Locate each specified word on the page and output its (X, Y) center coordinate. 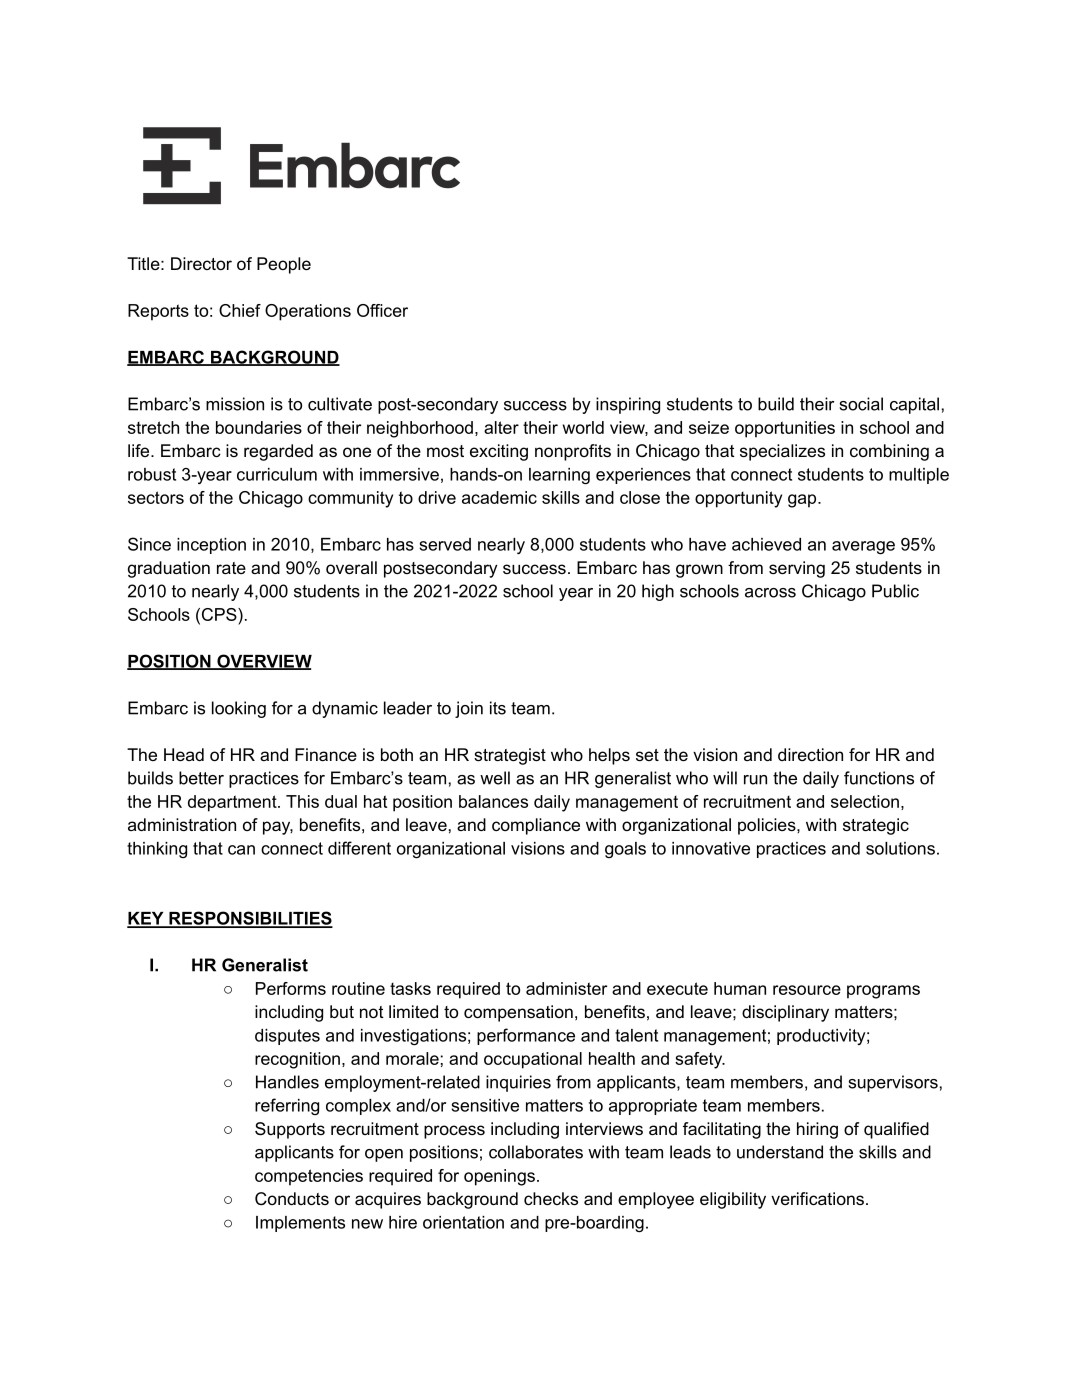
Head (184, 754)
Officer (382, 310)
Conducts (292, 1199)
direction (810, 754)
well (495, 778)
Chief (240, 310)
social (861, 404)
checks (551, 1198)
